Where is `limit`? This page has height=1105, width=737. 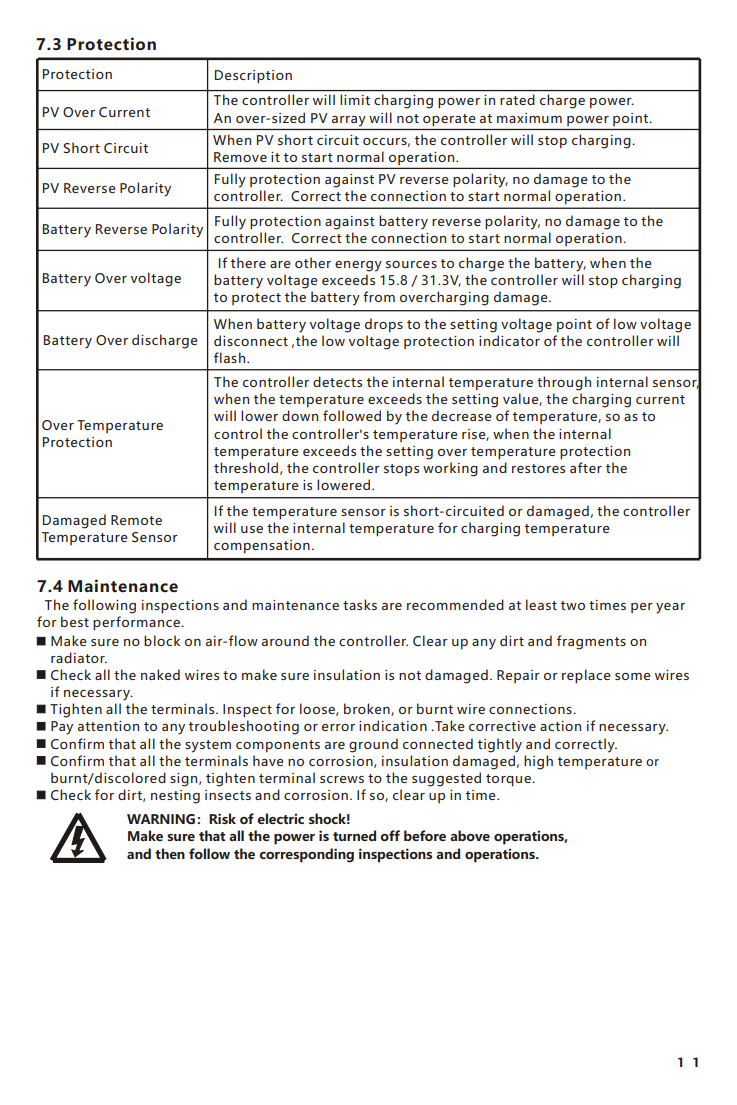 limit is located at coordinates (355, 99).
